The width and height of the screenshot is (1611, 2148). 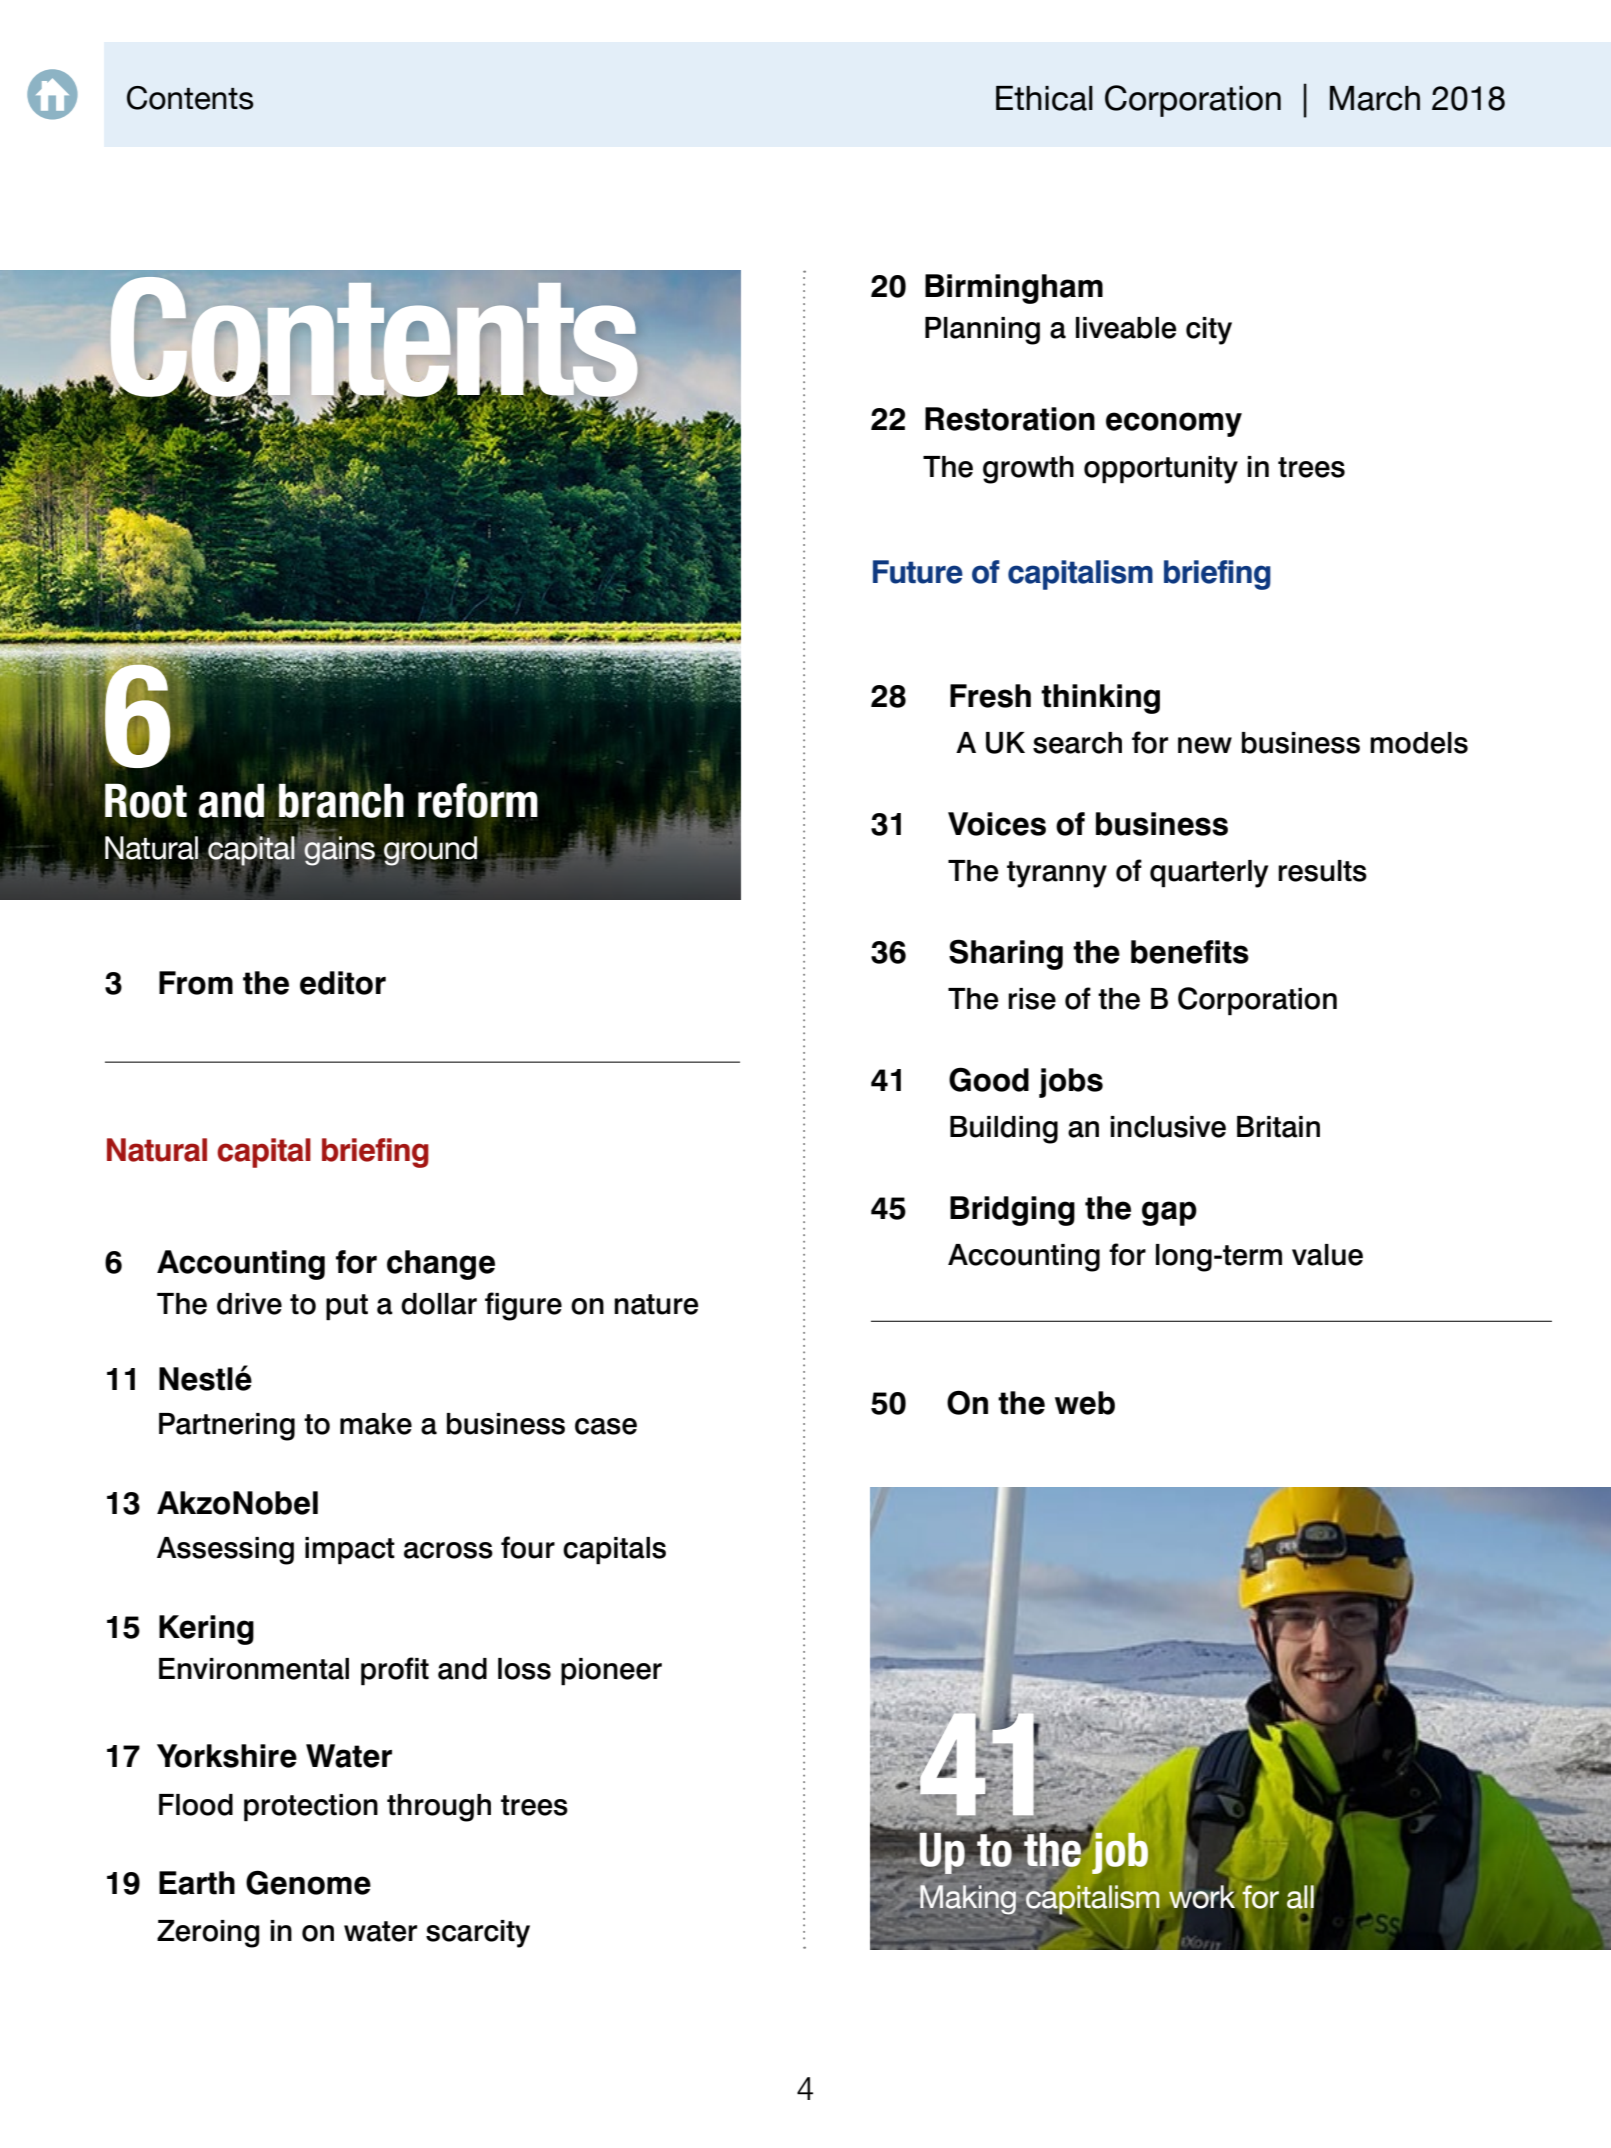 I want to click on Contents, so click(x=190, y=98).
